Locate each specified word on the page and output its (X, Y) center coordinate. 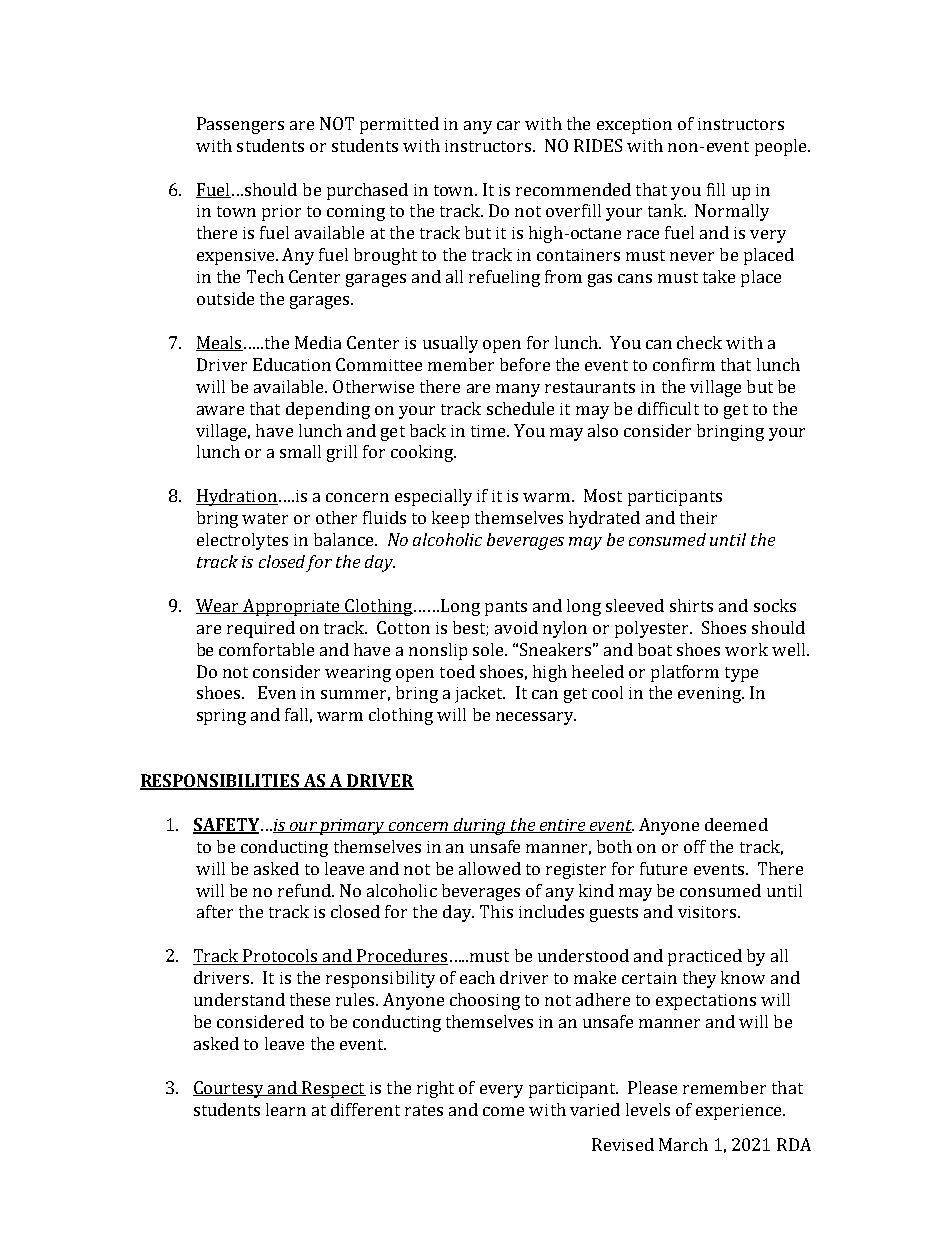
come (503, 1111)
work (746, 649)
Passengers (240, 125)
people (782, 147)
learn (286, 1109)
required (261, 629)
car (508, 125)
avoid (516, 627)
